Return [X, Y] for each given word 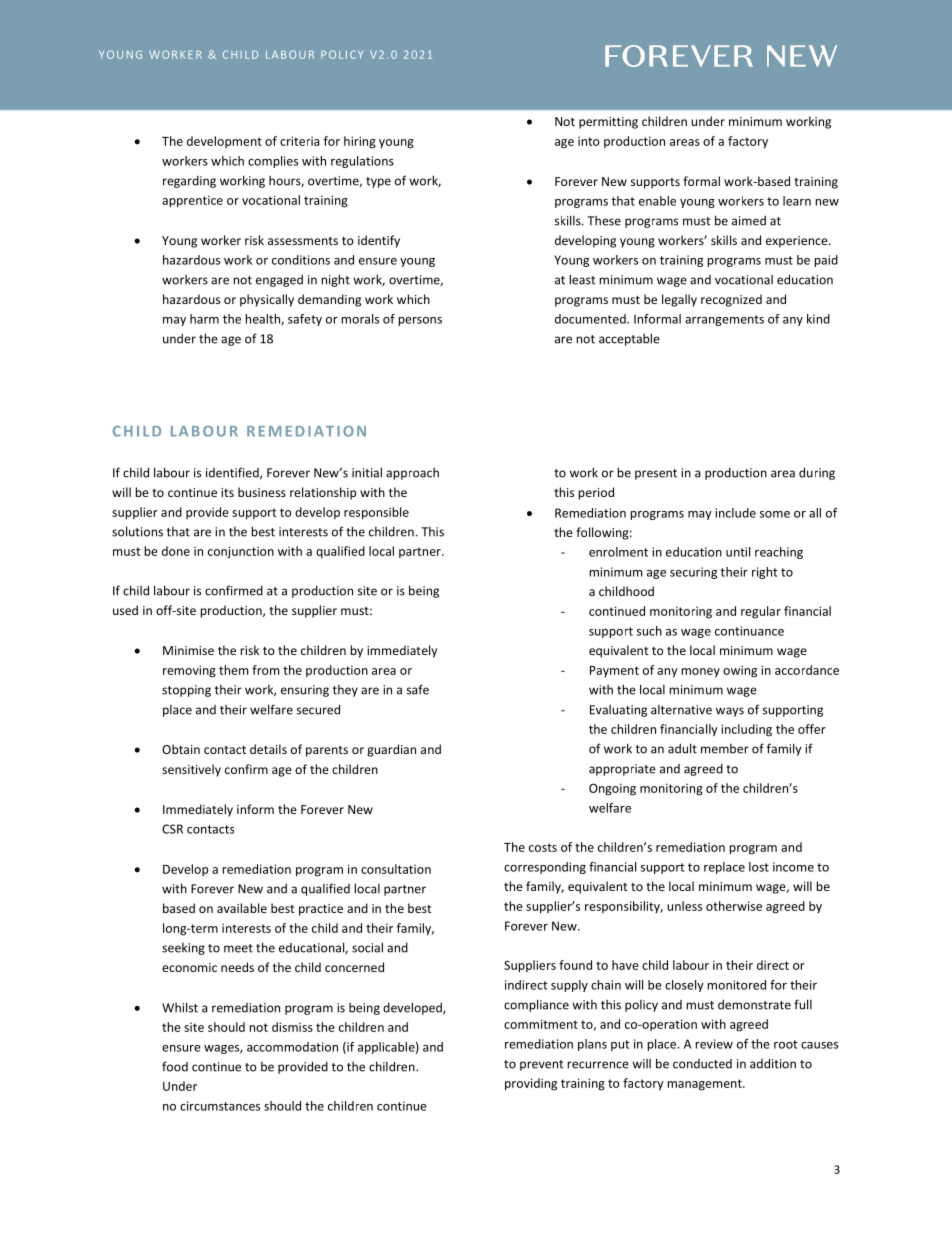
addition [773, 1063]
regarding [189, 182]
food [175, 1066]
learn [797, 201]
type [378, 182]
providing [531, 1084]
